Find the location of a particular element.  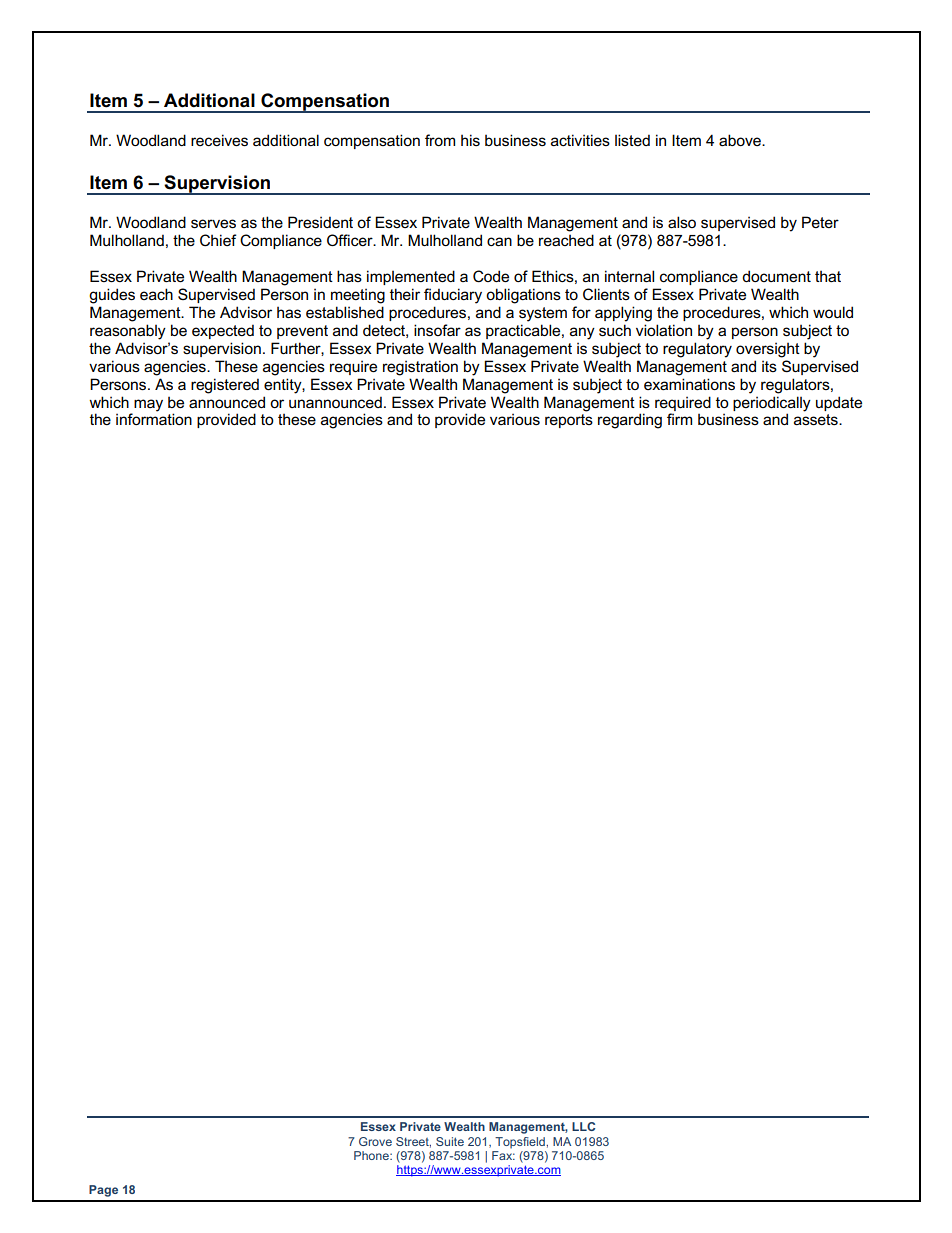

assets is located at coordinates (817, 420).
